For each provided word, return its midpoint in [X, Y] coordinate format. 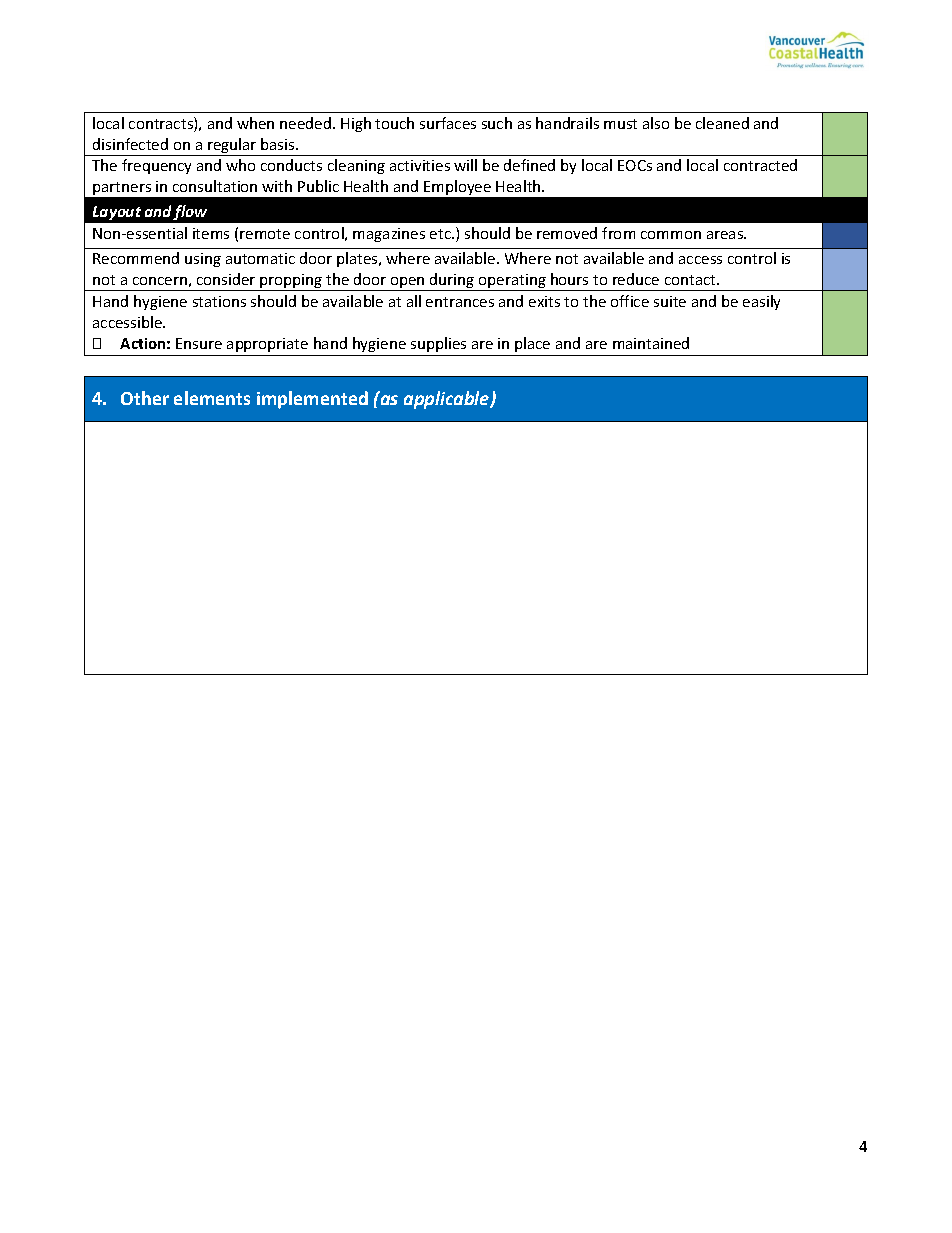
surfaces [448, 123]
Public [318, 186]
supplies [438, 344]
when [255, 123]
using [203, 260]
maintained [651, 343]
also [656, 123]
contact [691, 280]
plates [358, 259]
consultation [215, 186]
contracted [760, 165]
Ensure [199, 343]
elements [212, 398]
